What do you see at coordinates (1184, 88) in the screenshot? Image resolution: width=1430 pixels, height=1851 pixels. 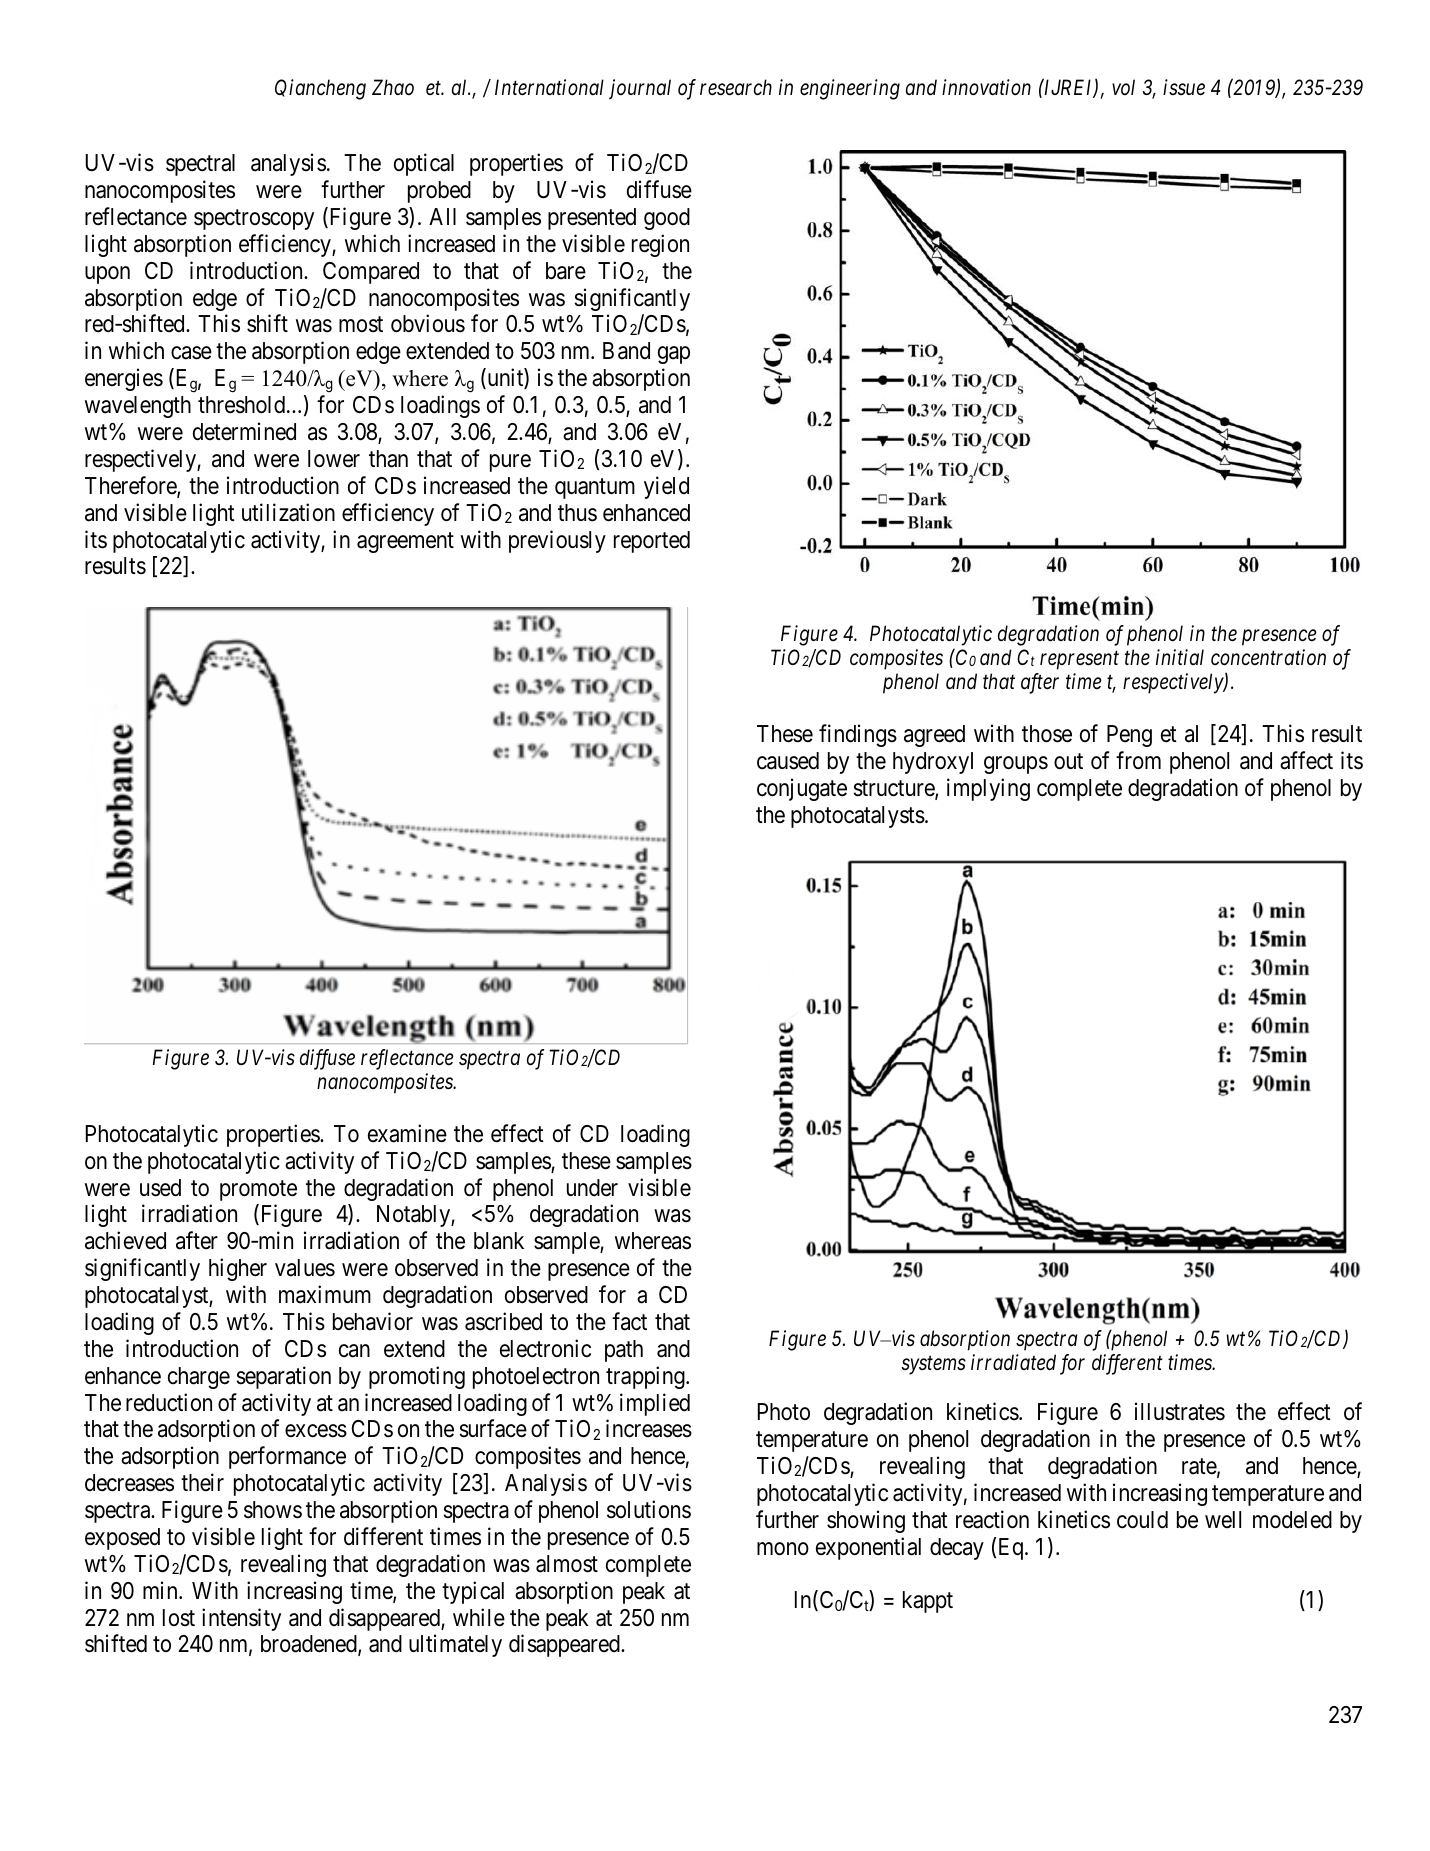 I see `issue` at bounding box center [1184, 88].
